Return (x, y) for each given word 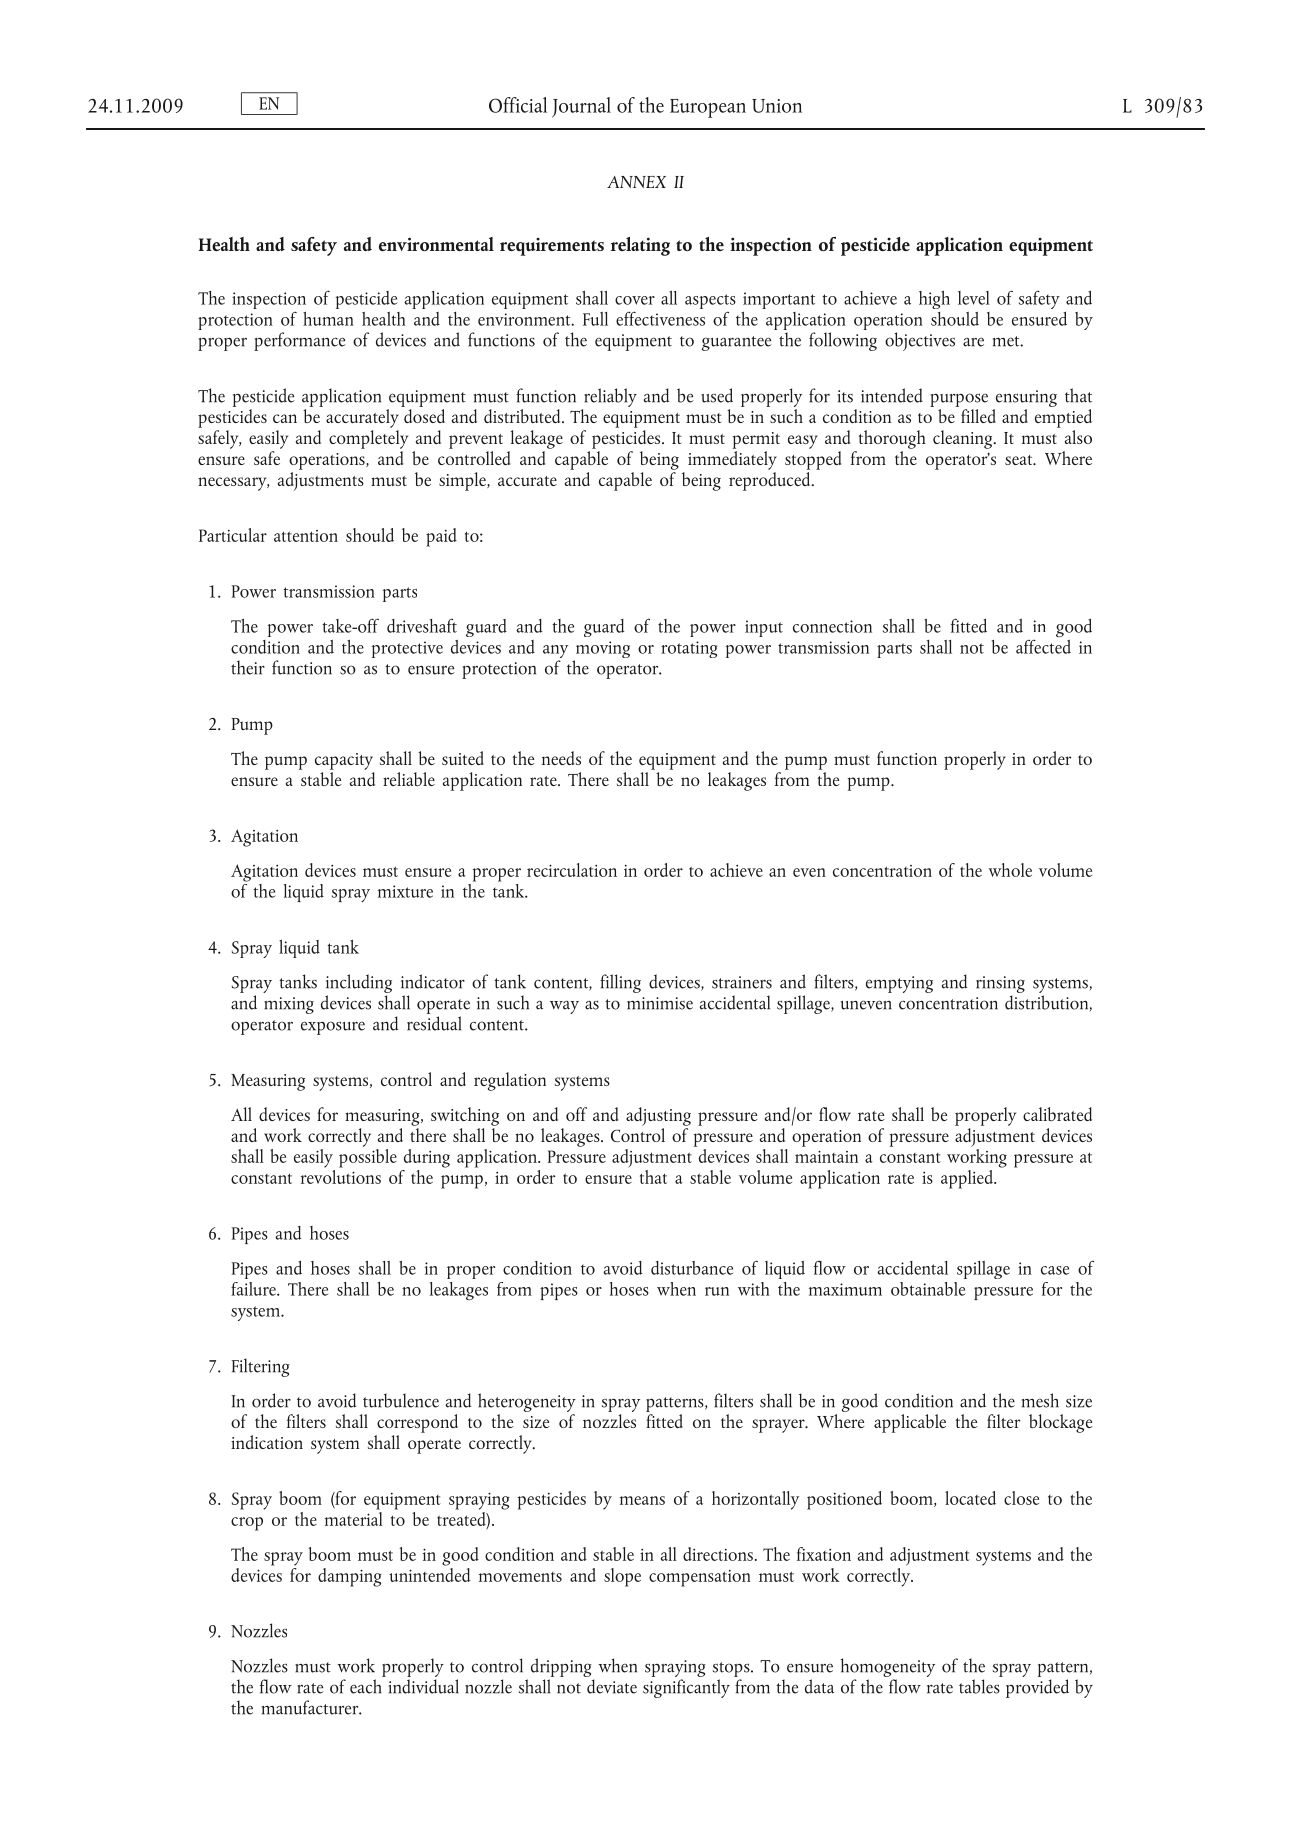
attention (306, 536)
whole (1010, 870)
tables (979, 1686)
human (328, 319)
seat (1020, 460)
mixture (405, 891)
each (365, 1686)
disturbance (692, 1268)
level (974, 298)
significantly (686, 1688)
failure (254, 1289)
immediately (732, 460)
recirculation (572, 870)
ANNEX (636, 182)
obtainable (928, 1289)
